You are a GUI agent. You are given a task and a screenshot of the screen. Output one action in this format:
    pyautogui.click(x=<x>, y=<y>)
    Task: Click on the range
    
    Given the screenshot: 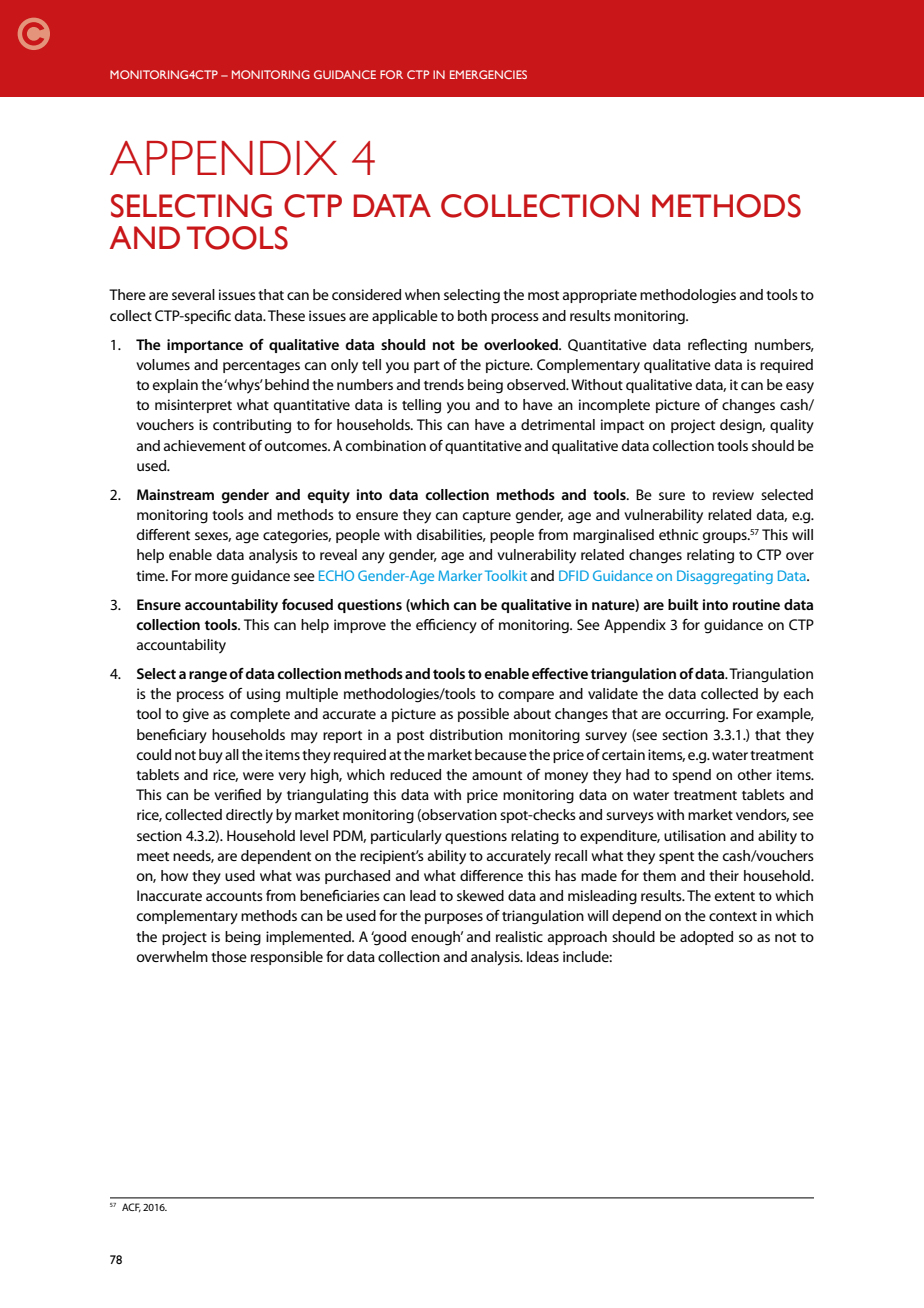 What is the action you would take?
    pyautogui.click(x=208, y=677)
